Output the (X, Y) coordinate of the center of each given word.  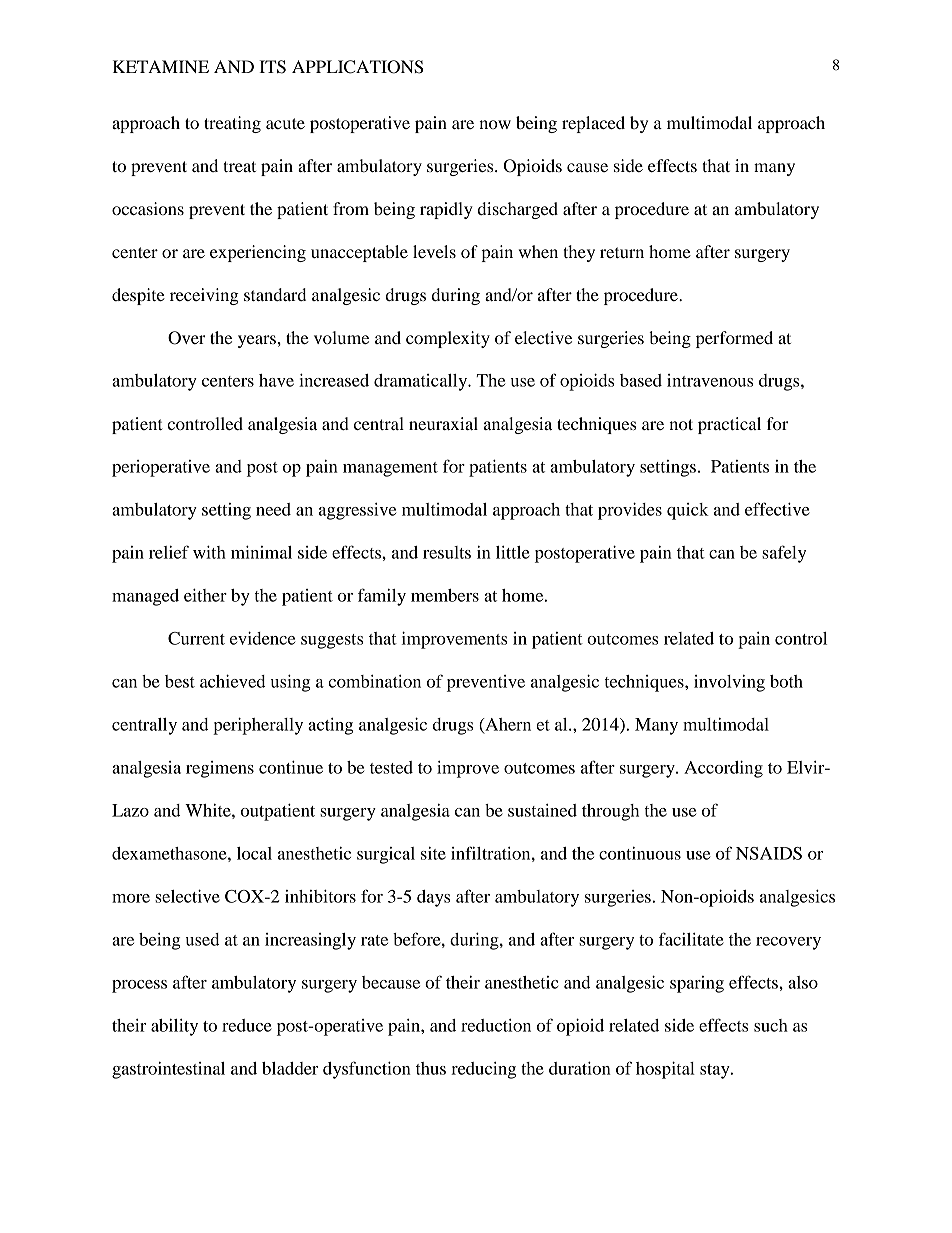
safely (784, 554)
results (447, 552)
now (495, 124)
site (433, 853)
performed (734, 339)
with (209, 552)
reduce (247, 1025)
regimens (220, 769)
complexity (448, 339)
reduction (496, 1025)
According (723, 769)
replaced (593, 124)
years (258, 341)
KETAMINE (161, 66)
